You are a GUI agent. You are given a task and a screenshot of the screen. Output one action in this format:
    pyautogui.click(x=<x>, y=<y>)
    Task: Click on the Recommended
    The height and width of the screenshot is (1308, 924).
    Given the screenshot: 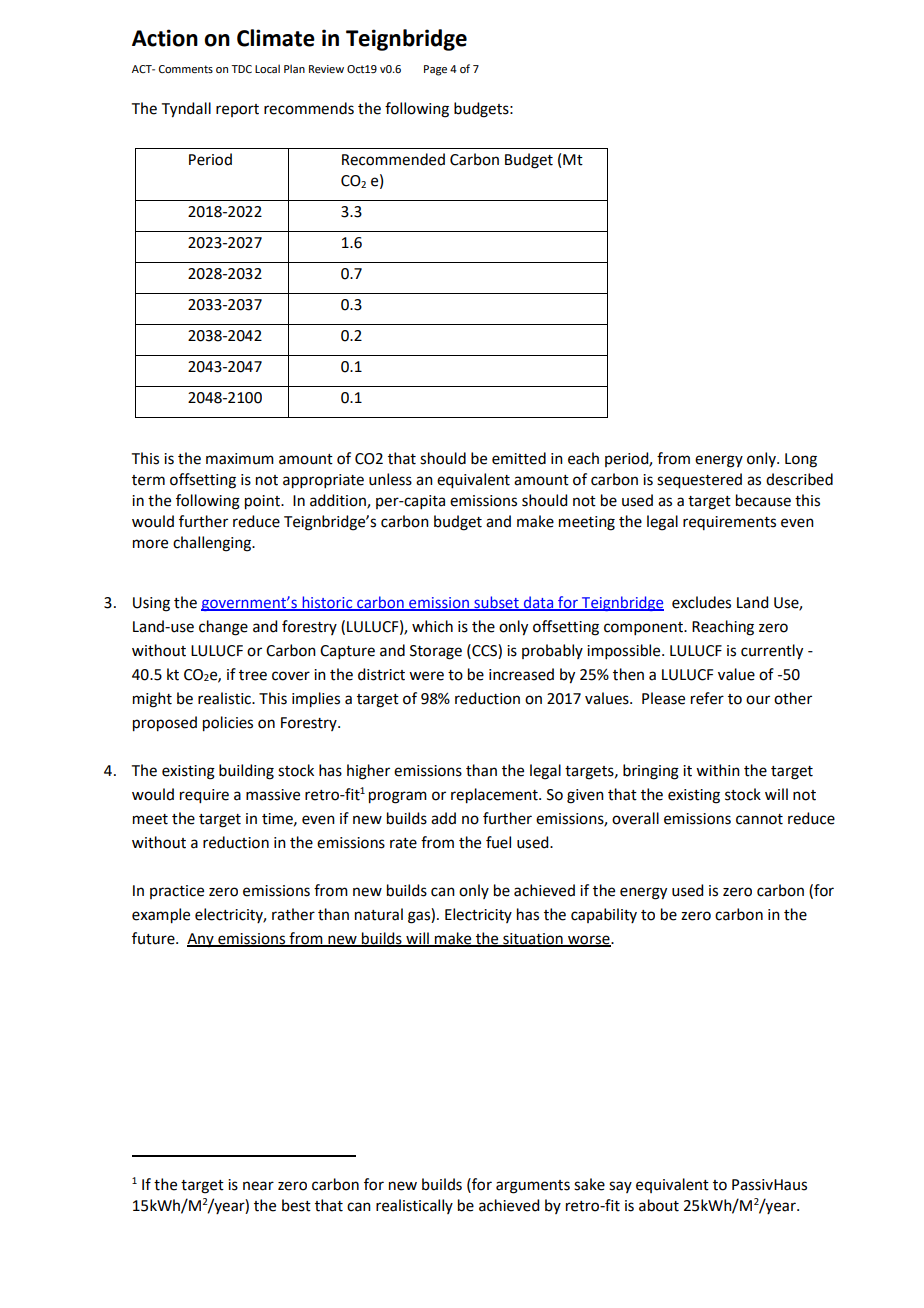 What is the action you would take?
    pyautogui.click(x=393, y=159)
